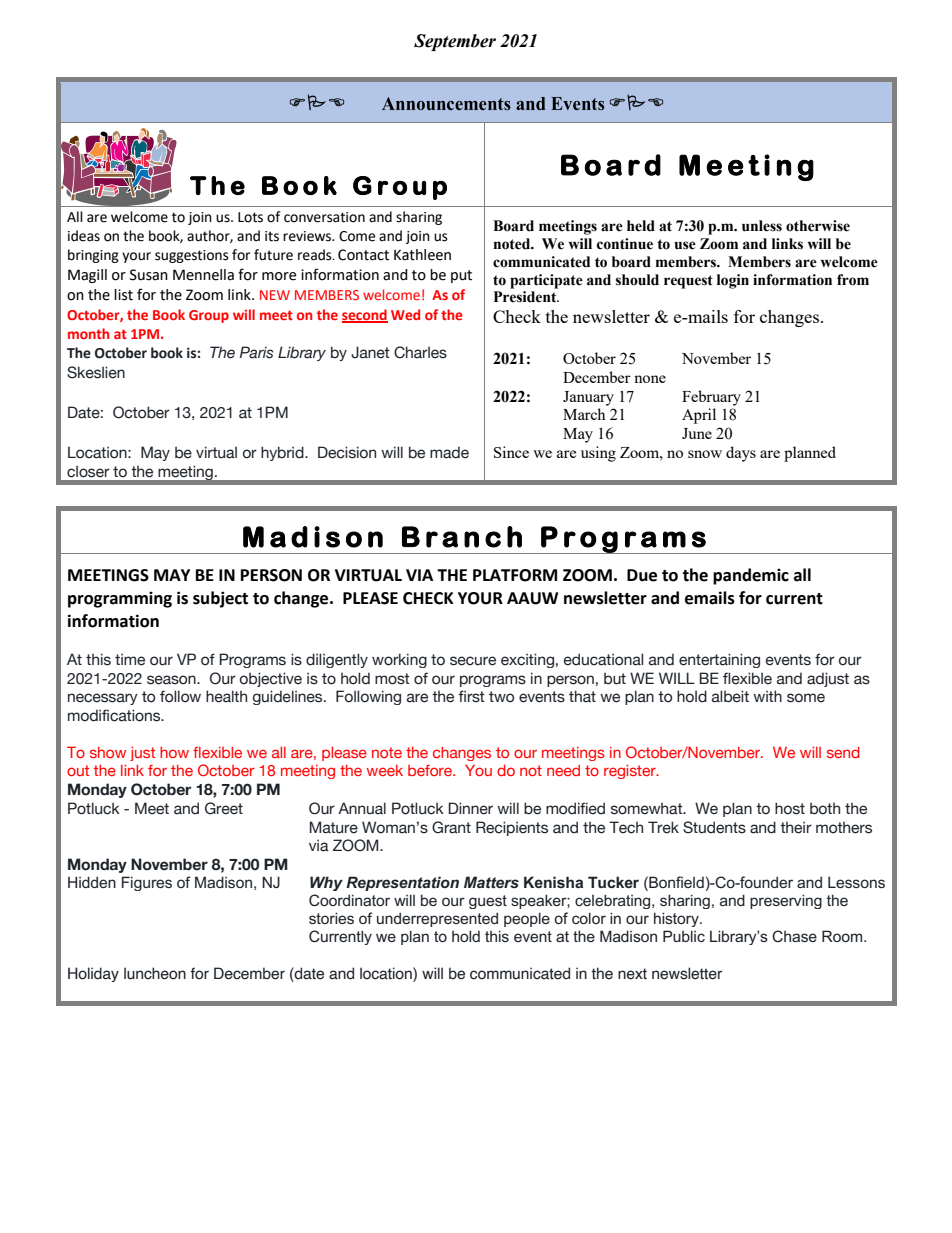  What do you see at coordinates (762, 226) in the screenshot?
I see `unless` at bounding box center [762, 226].
